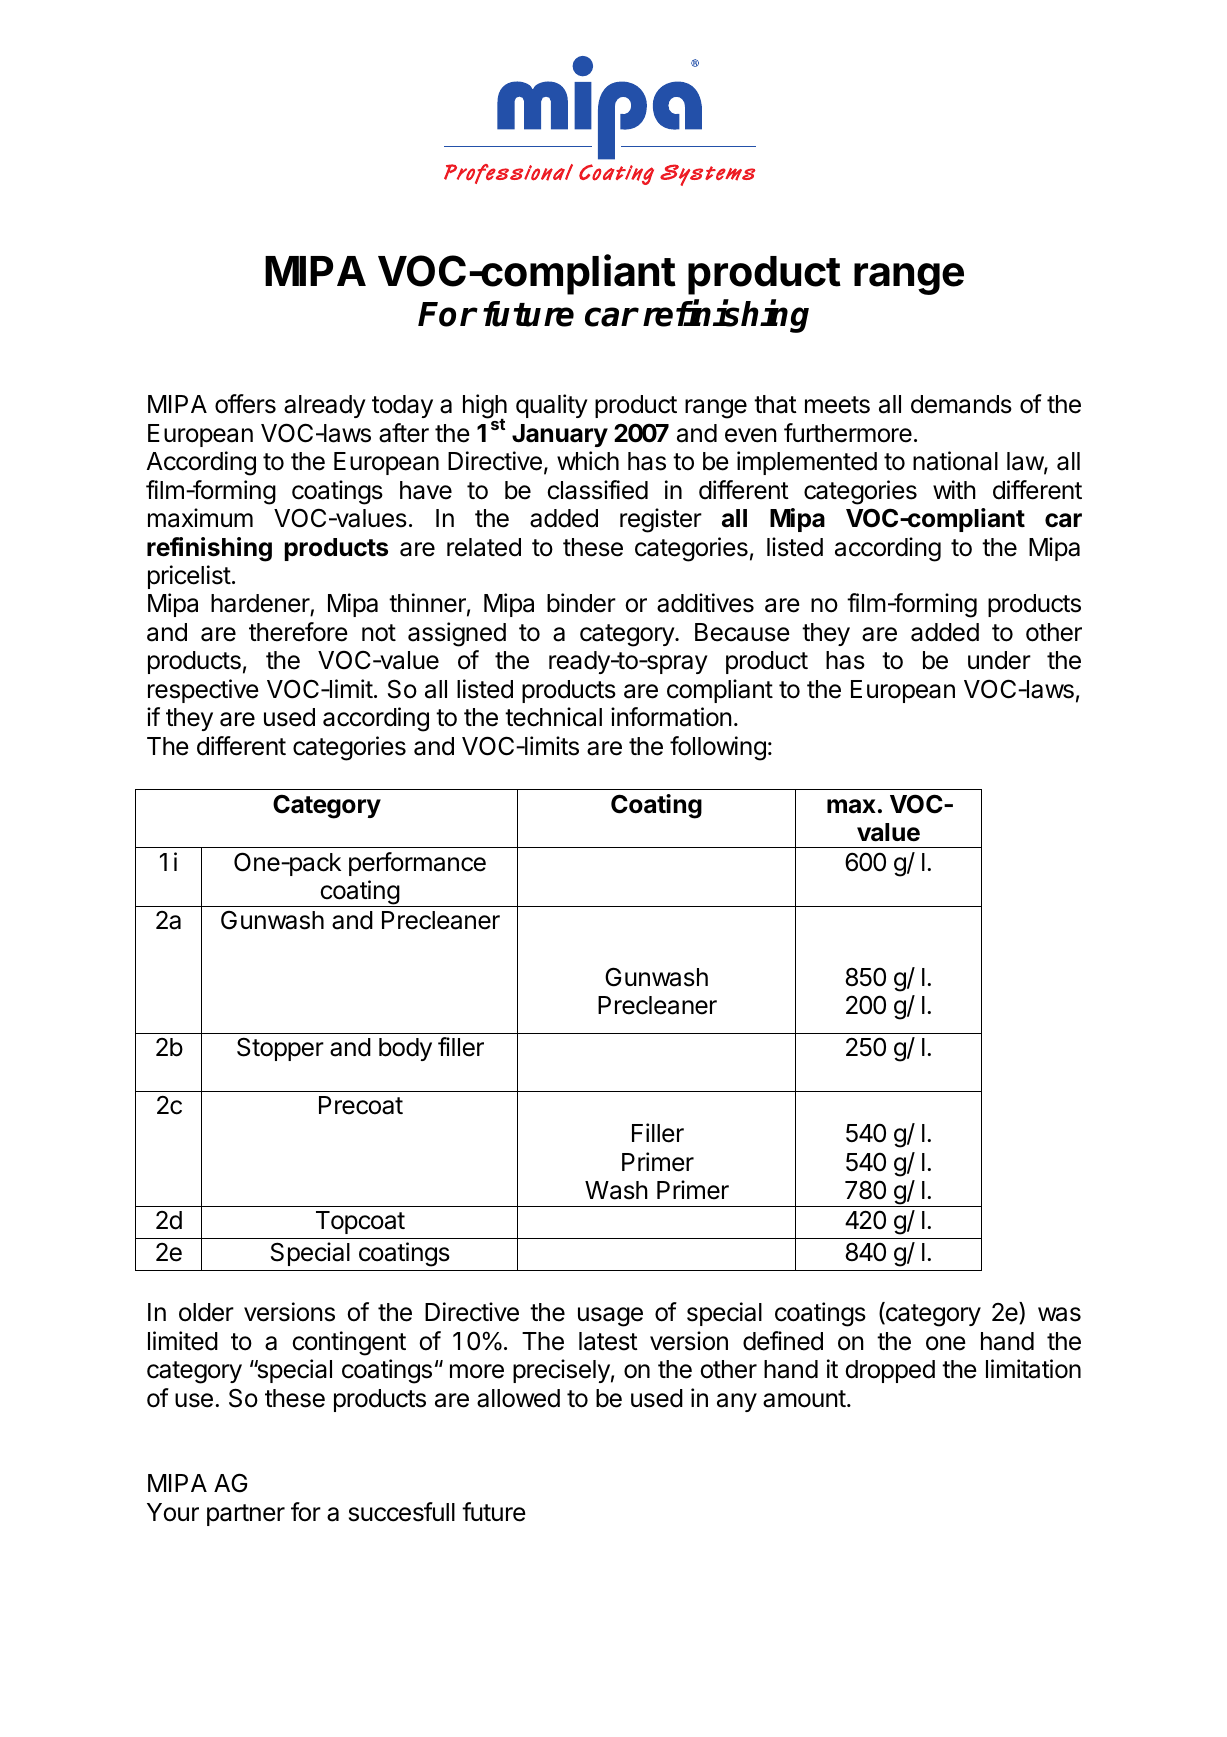 The height and width of the image is (1737, 1227). Describe the element at coordinates (718, 748) in the image. I see `following` at that location.
